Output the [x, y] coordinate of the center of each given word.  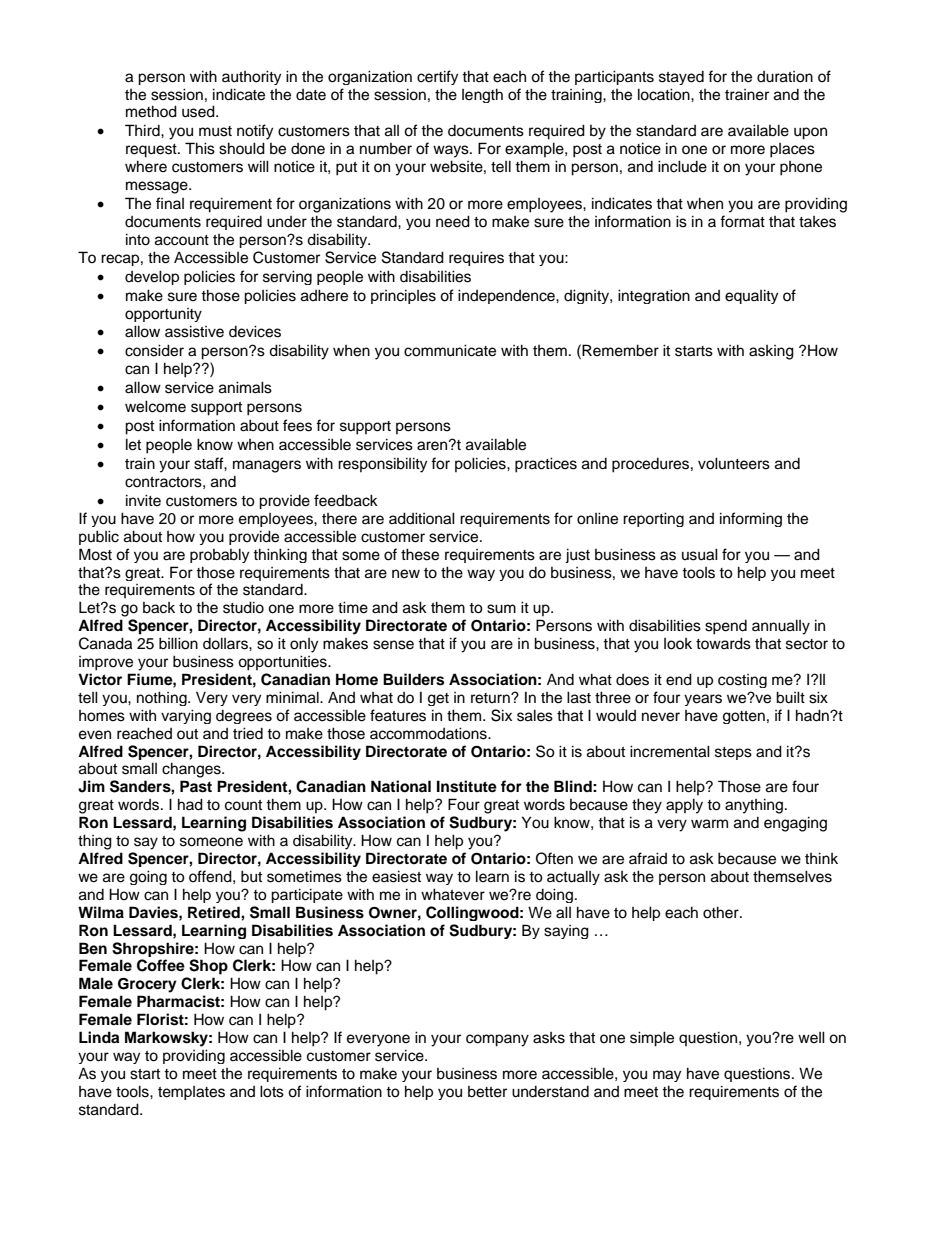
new [406, 574]
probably [219, 555]
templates [191, 1093]
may [667, 1076]
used [199, 111]
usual [700, 554]
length [482, 95]
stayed [681, 78]
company [497, 1040]
